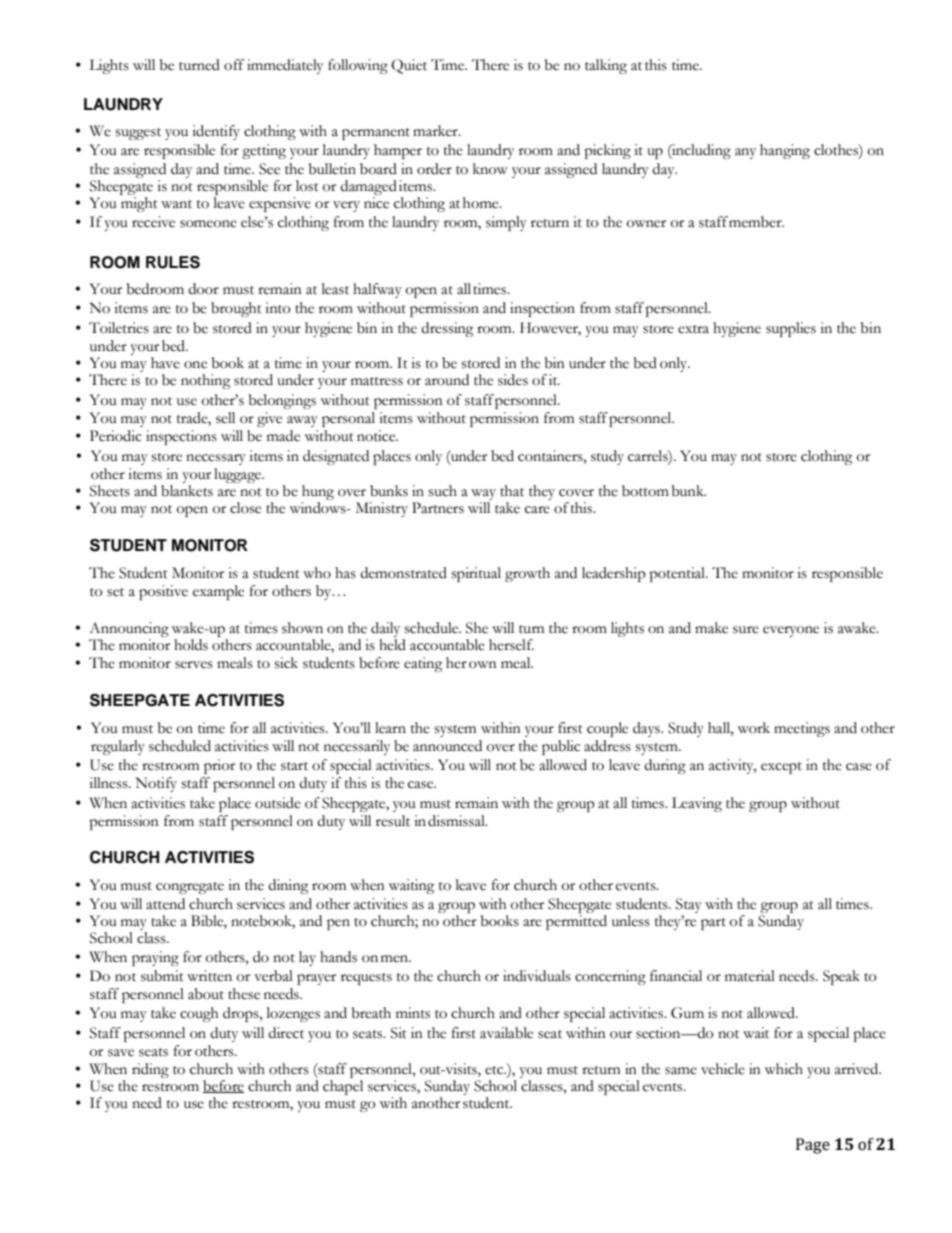 Image resolution: width=952 pixels, height=1233 pixels. I want to click on identify, so click(216, 132).
